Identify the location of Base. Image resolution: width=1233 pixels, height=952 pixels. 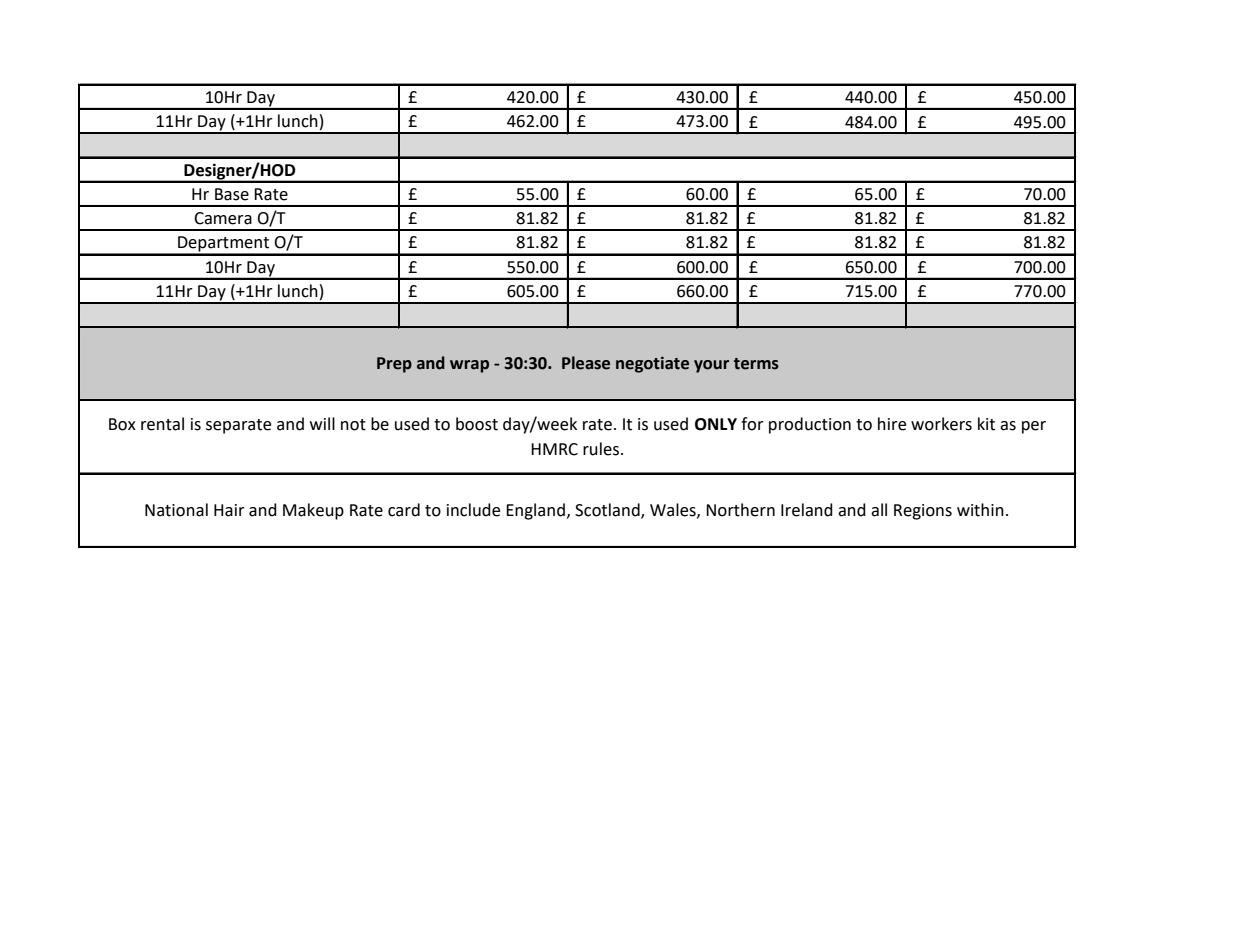
(232, 194).
